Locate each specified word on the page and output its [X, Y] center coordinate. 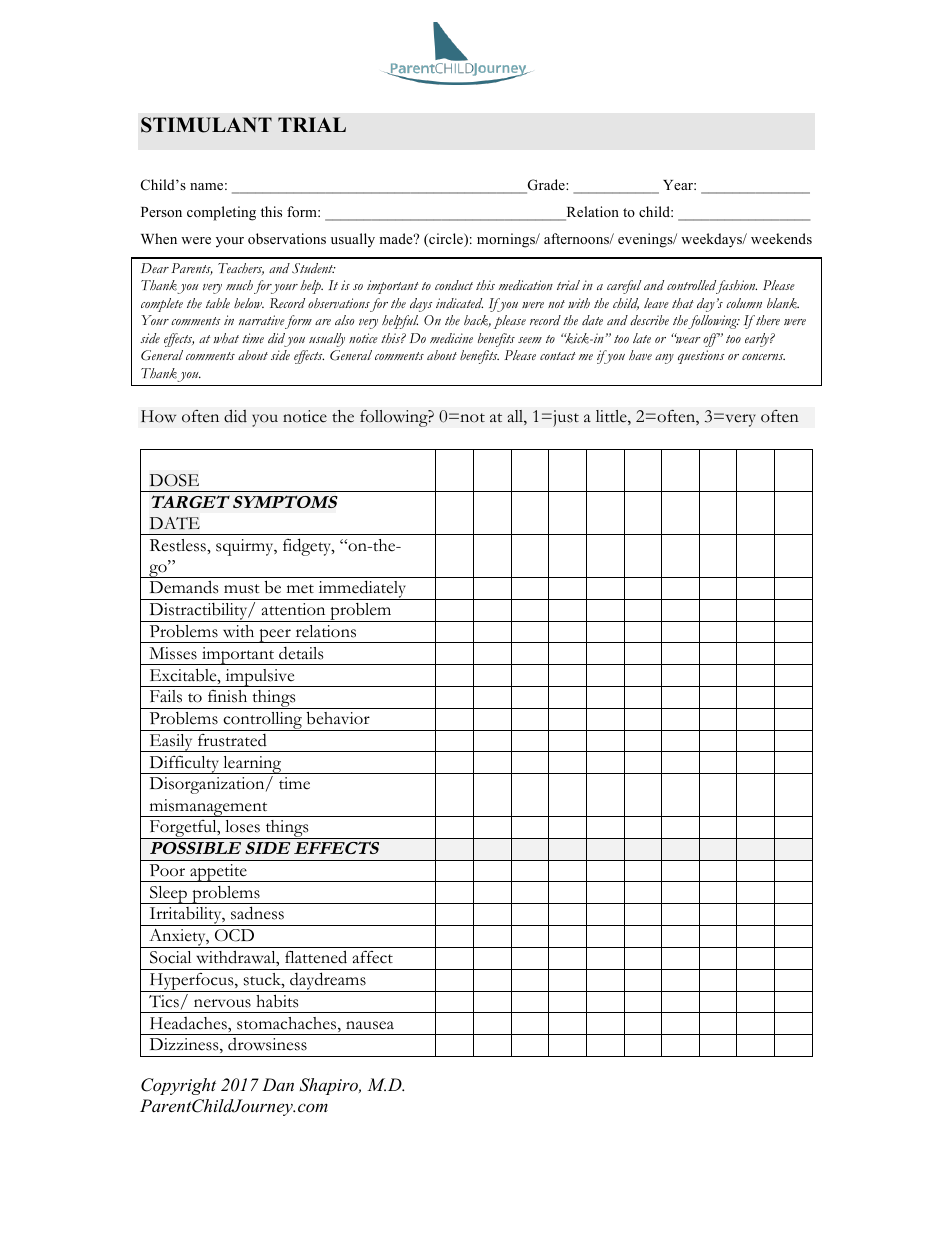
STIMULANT [206, 125]
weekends [781, 238]
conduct [454, 285]
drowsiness [267, 1044]
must [242, 589]
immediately [362, 590]
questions [701, 357]
